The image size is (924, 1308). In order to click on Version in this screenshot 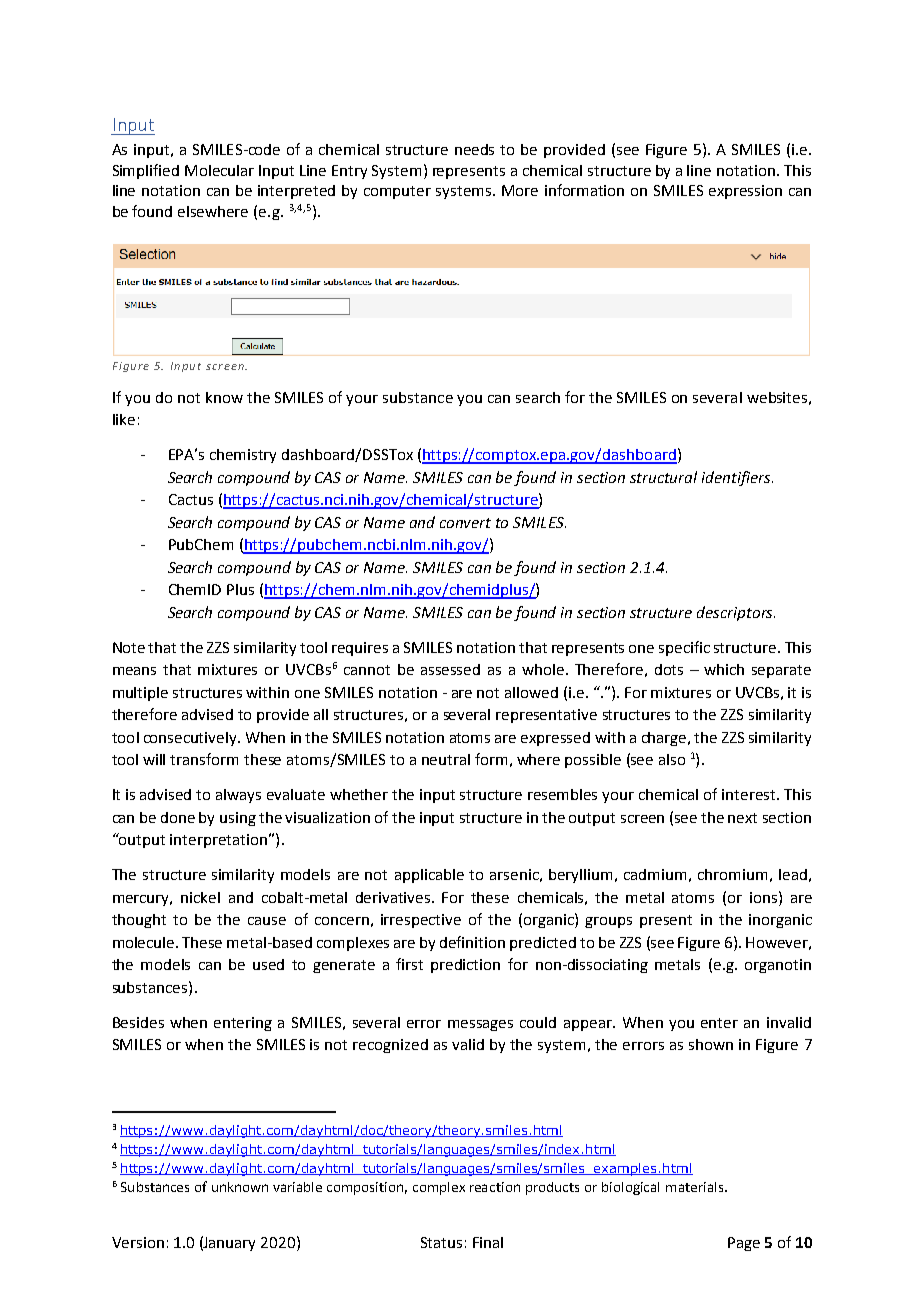, I will do `click(138, 1242)`.
